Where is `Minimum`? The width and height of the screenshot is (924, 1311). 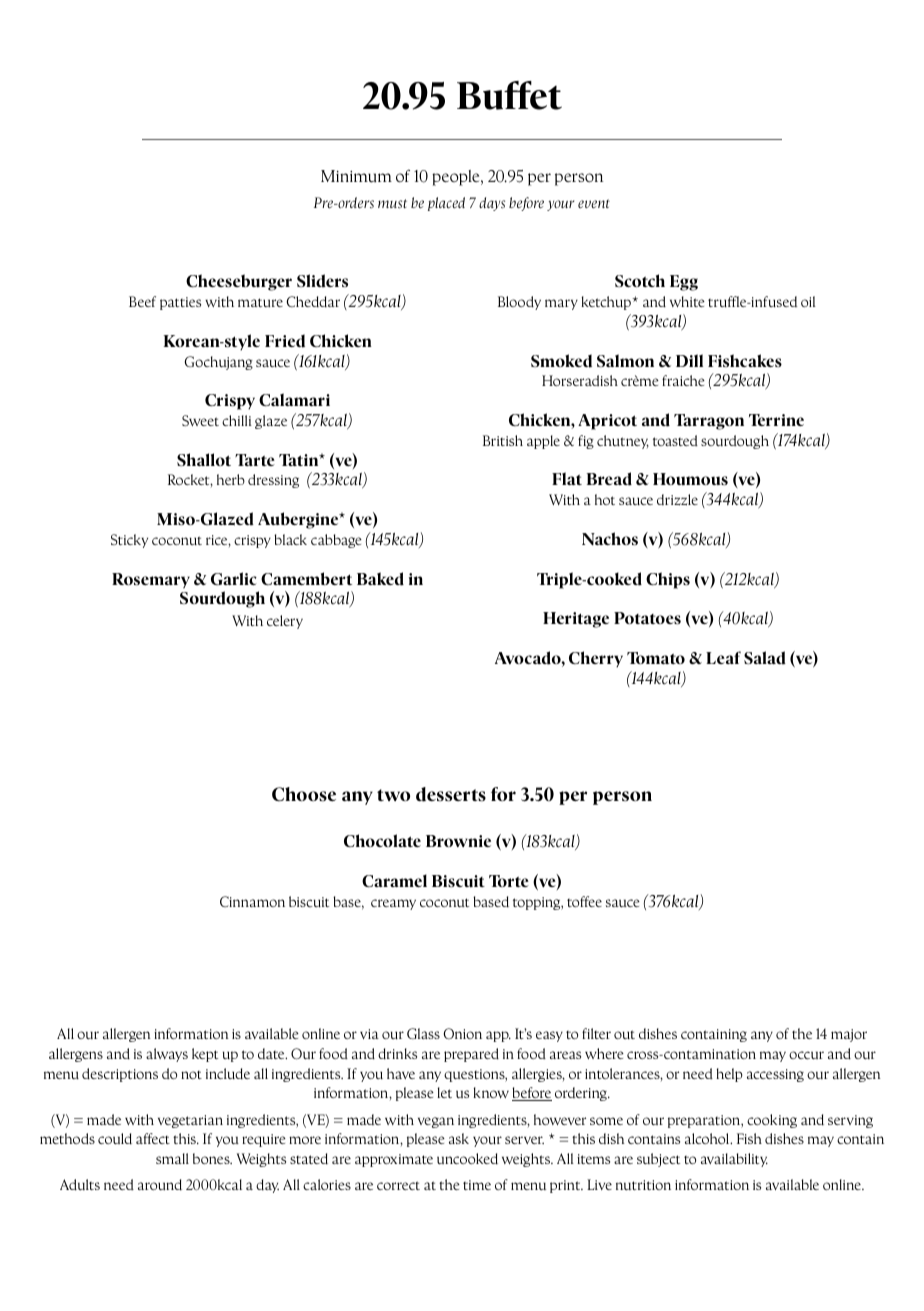
Minimum is located at coordinates (356, 176).
